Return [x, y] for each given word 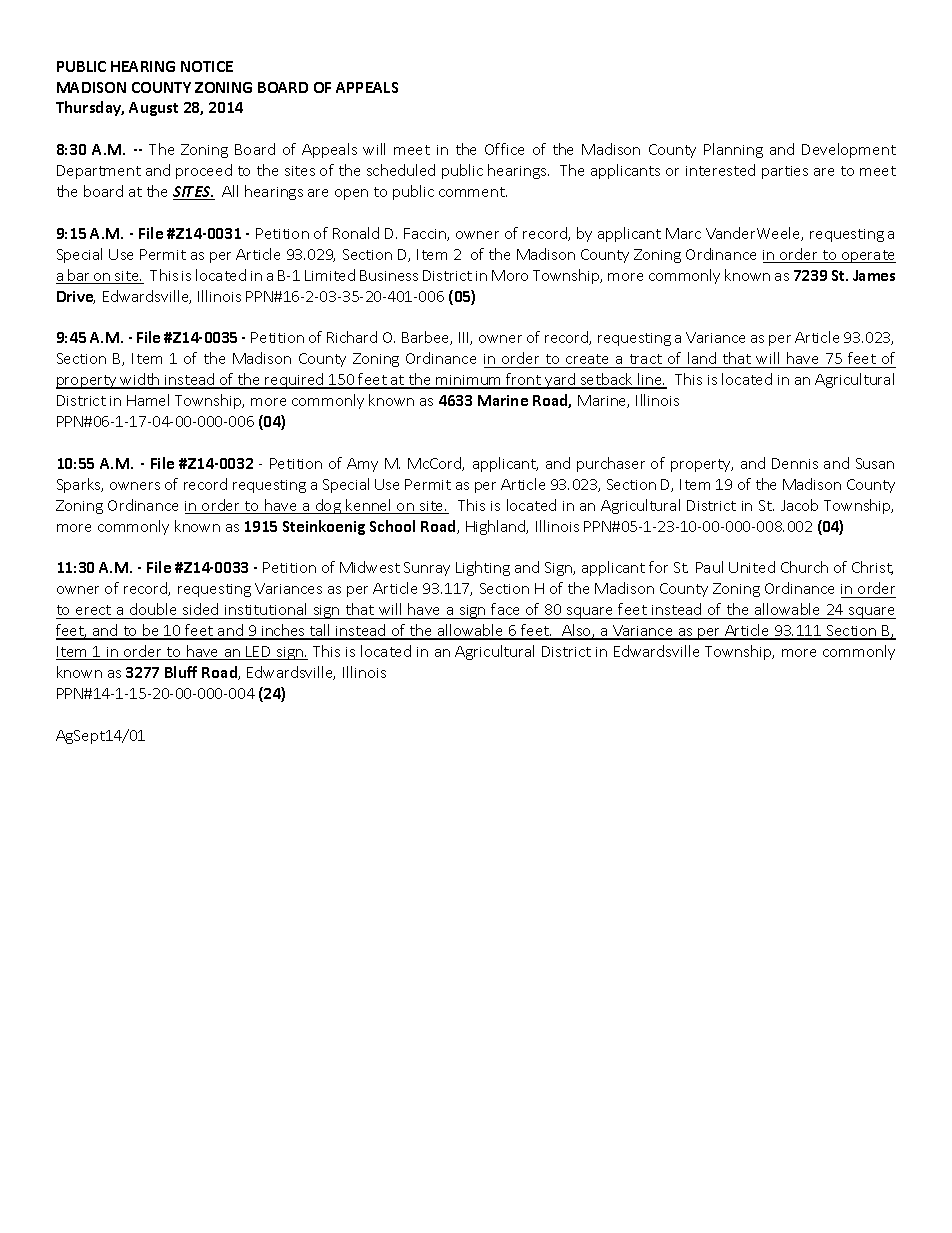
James [874, 275]
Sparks [80, 485]
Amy [362, 465]
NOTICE [207, 66]
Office [504, 149]
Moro [510, 275]
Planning [733, 150]
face [505, 609]
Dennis [795, 463]
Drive [76, 297]
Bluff [181, 672]
